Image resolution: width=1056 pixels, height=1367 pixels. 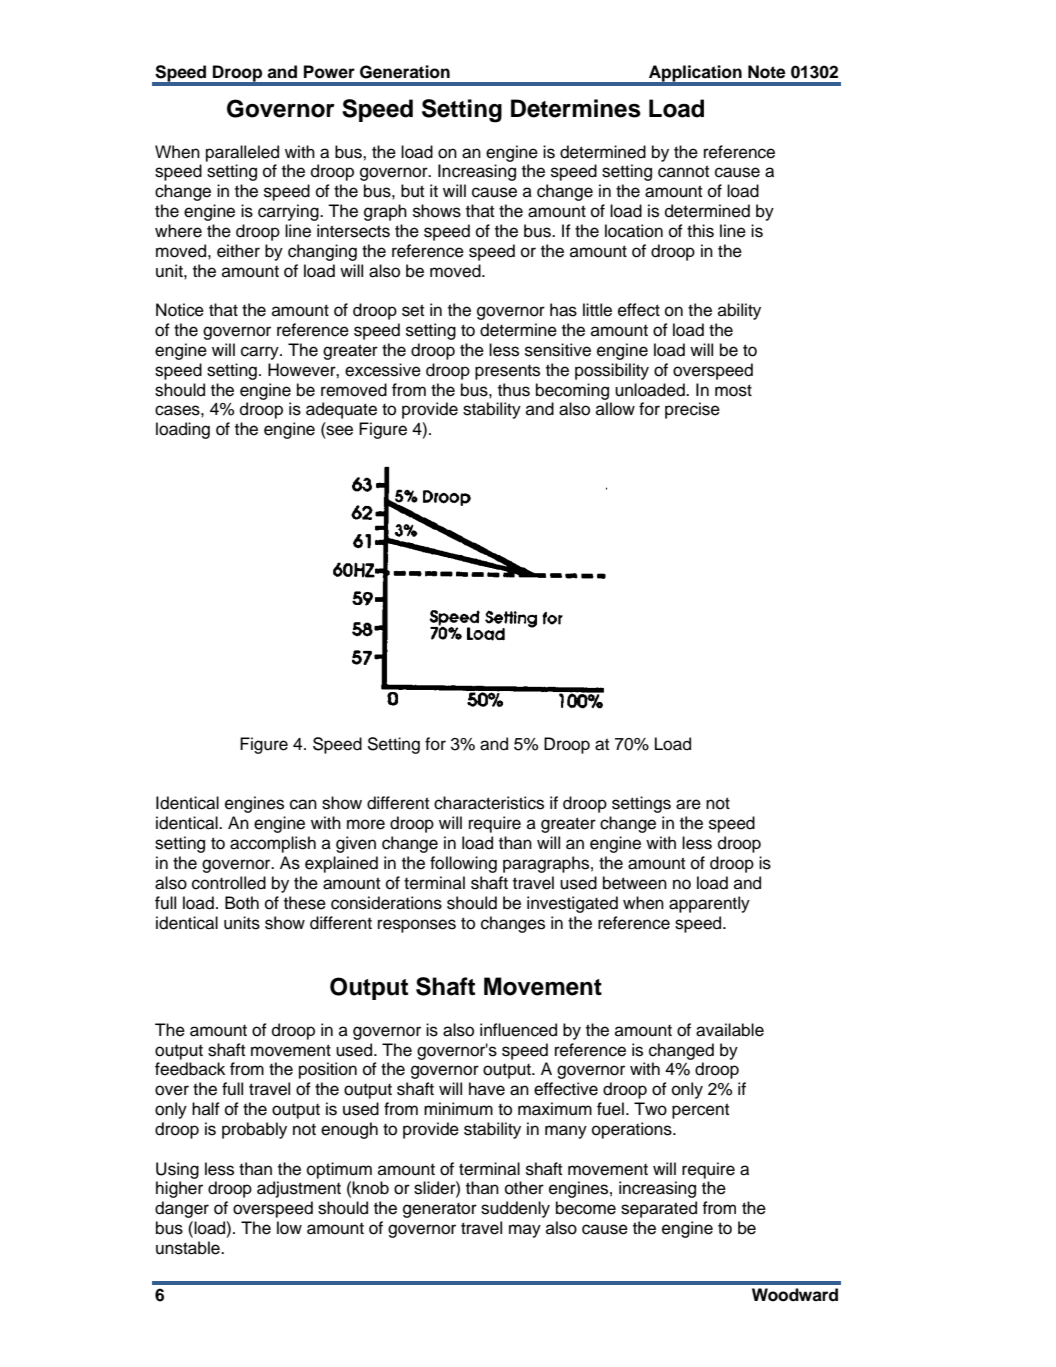 I want to click on between, so click(x=635, y=883).
